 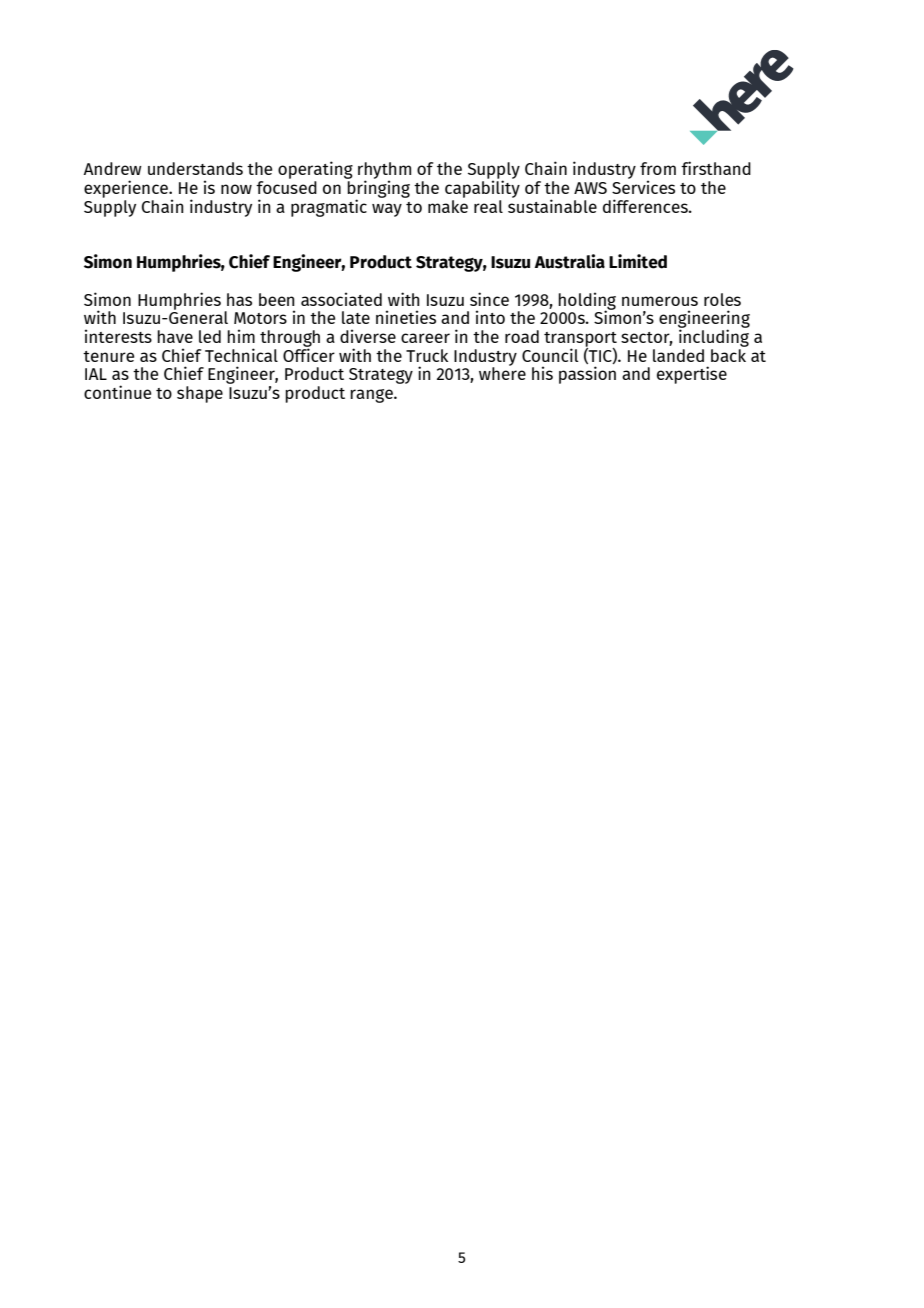 I want to click on Australia, so click(x=569, y=261).
